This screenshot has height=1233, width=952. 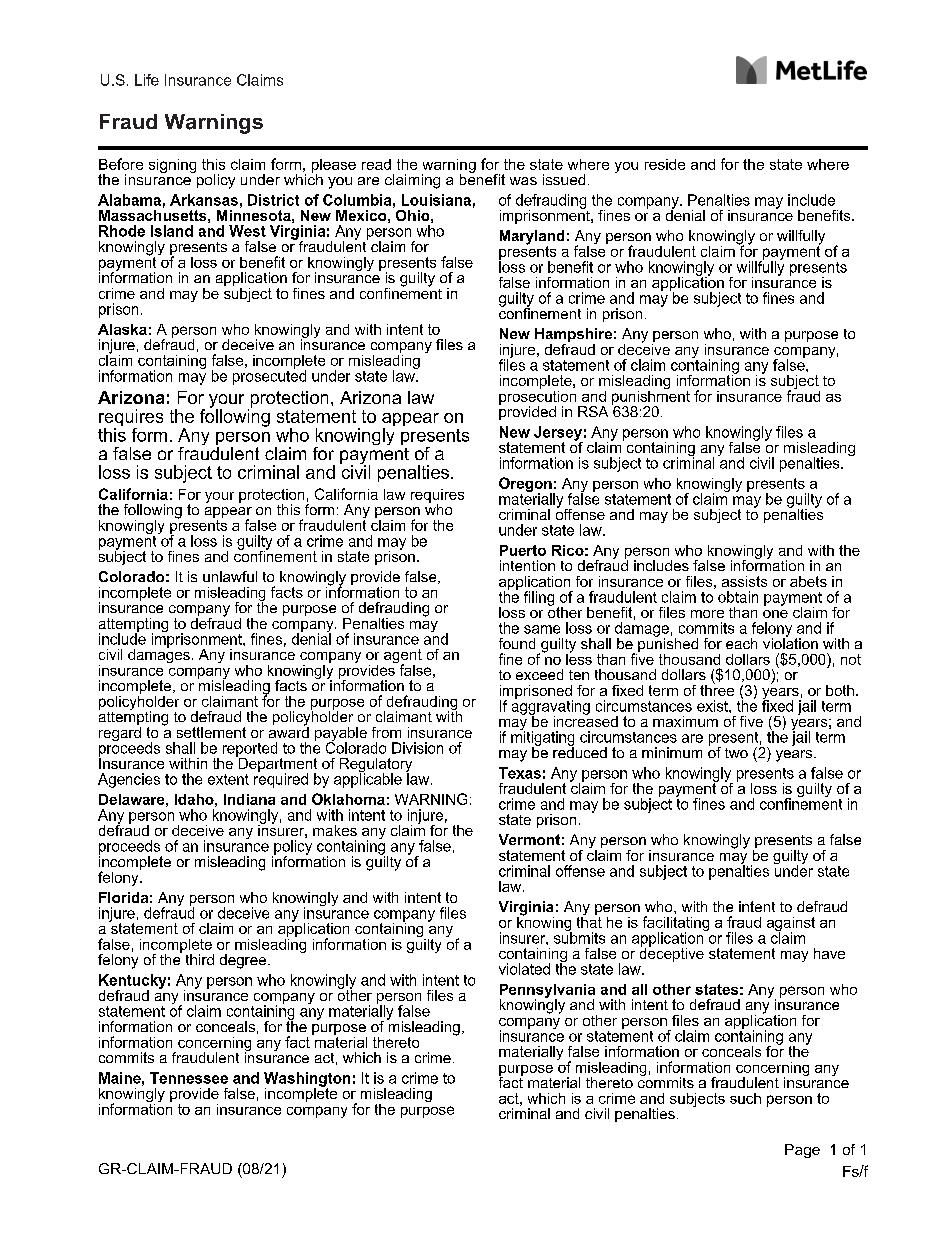 What do you see at coordinates (147, 80) in the screenshot?
I see `Life` at bounding box center [147, 80].
